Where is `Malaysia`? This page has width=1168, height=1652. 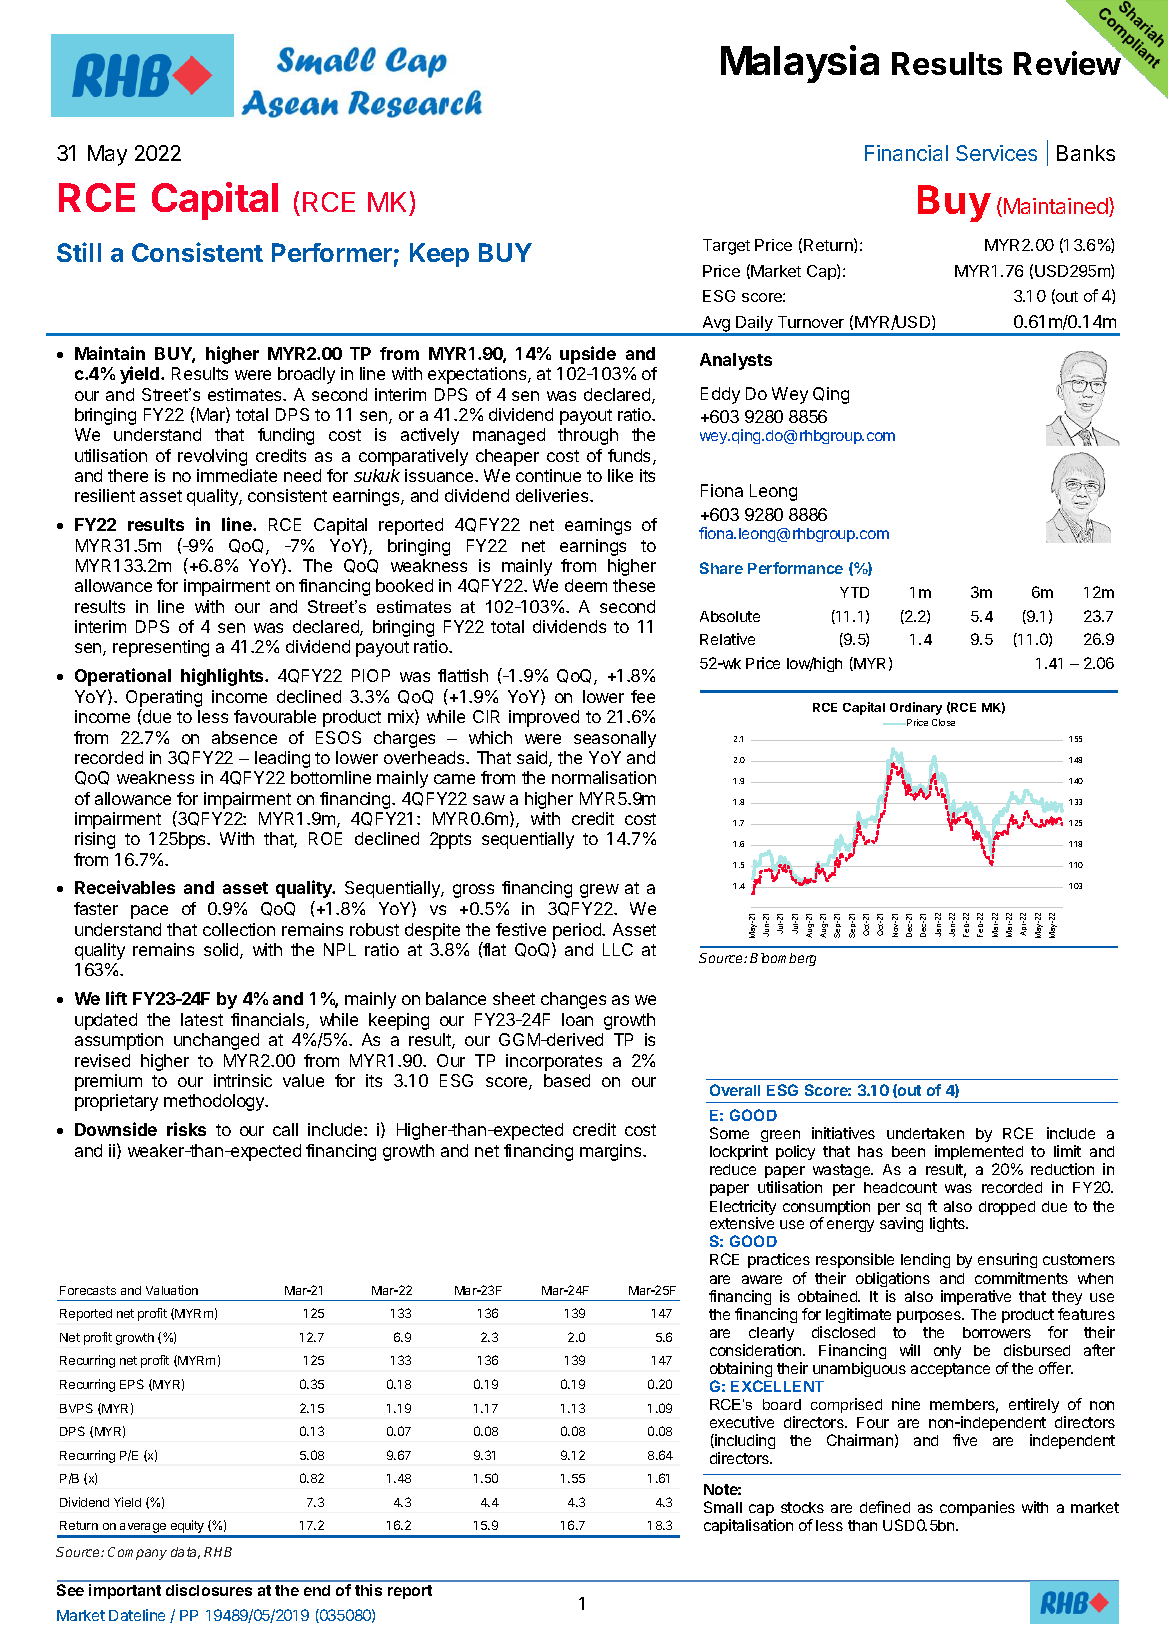 Malaysia is located at coordinates (800, 64).
